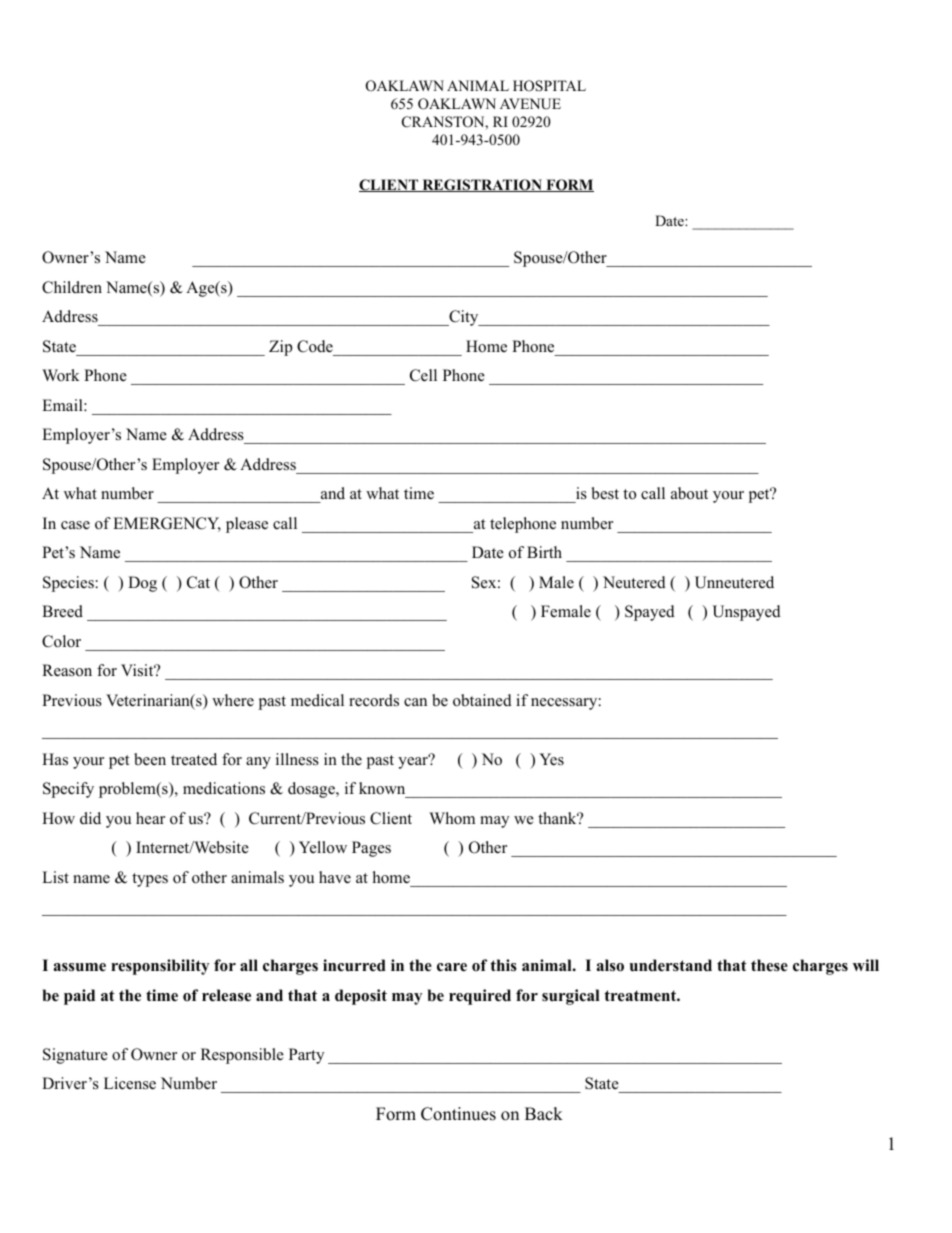  What do you see at coordinates (130, 1083) in the screenshot?
I see `License` at bounding box center [130, 1083].
